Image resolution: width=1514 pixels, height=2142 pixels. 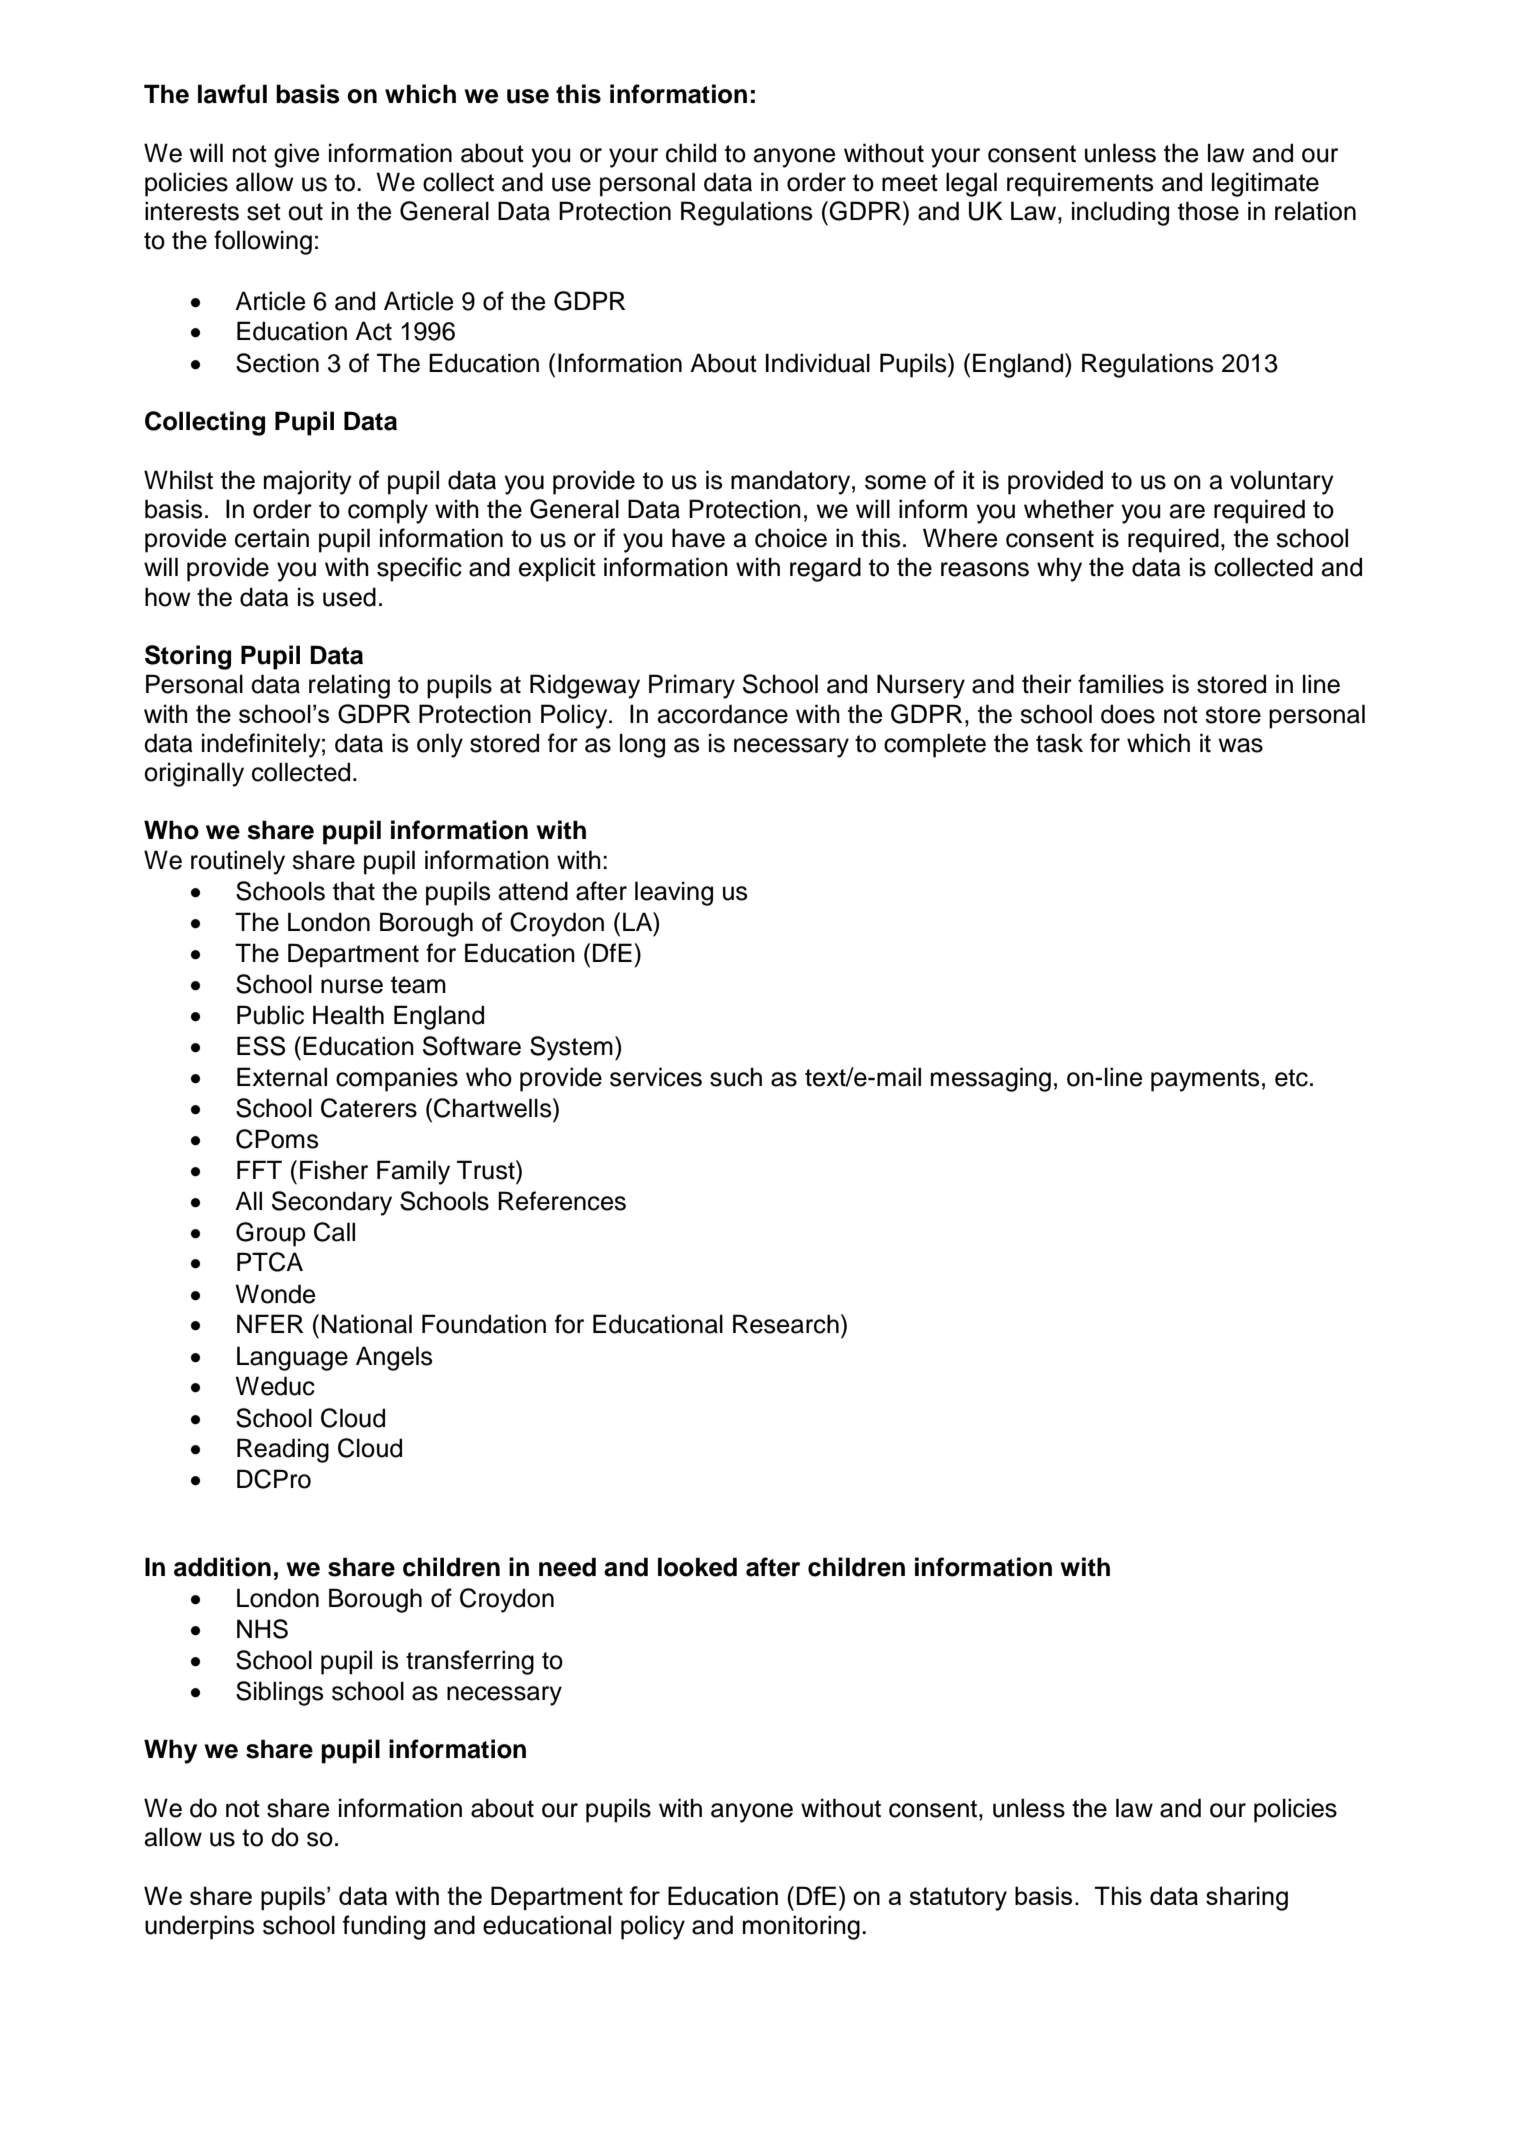 I want to click on meet, so click(x=910, y=183).
